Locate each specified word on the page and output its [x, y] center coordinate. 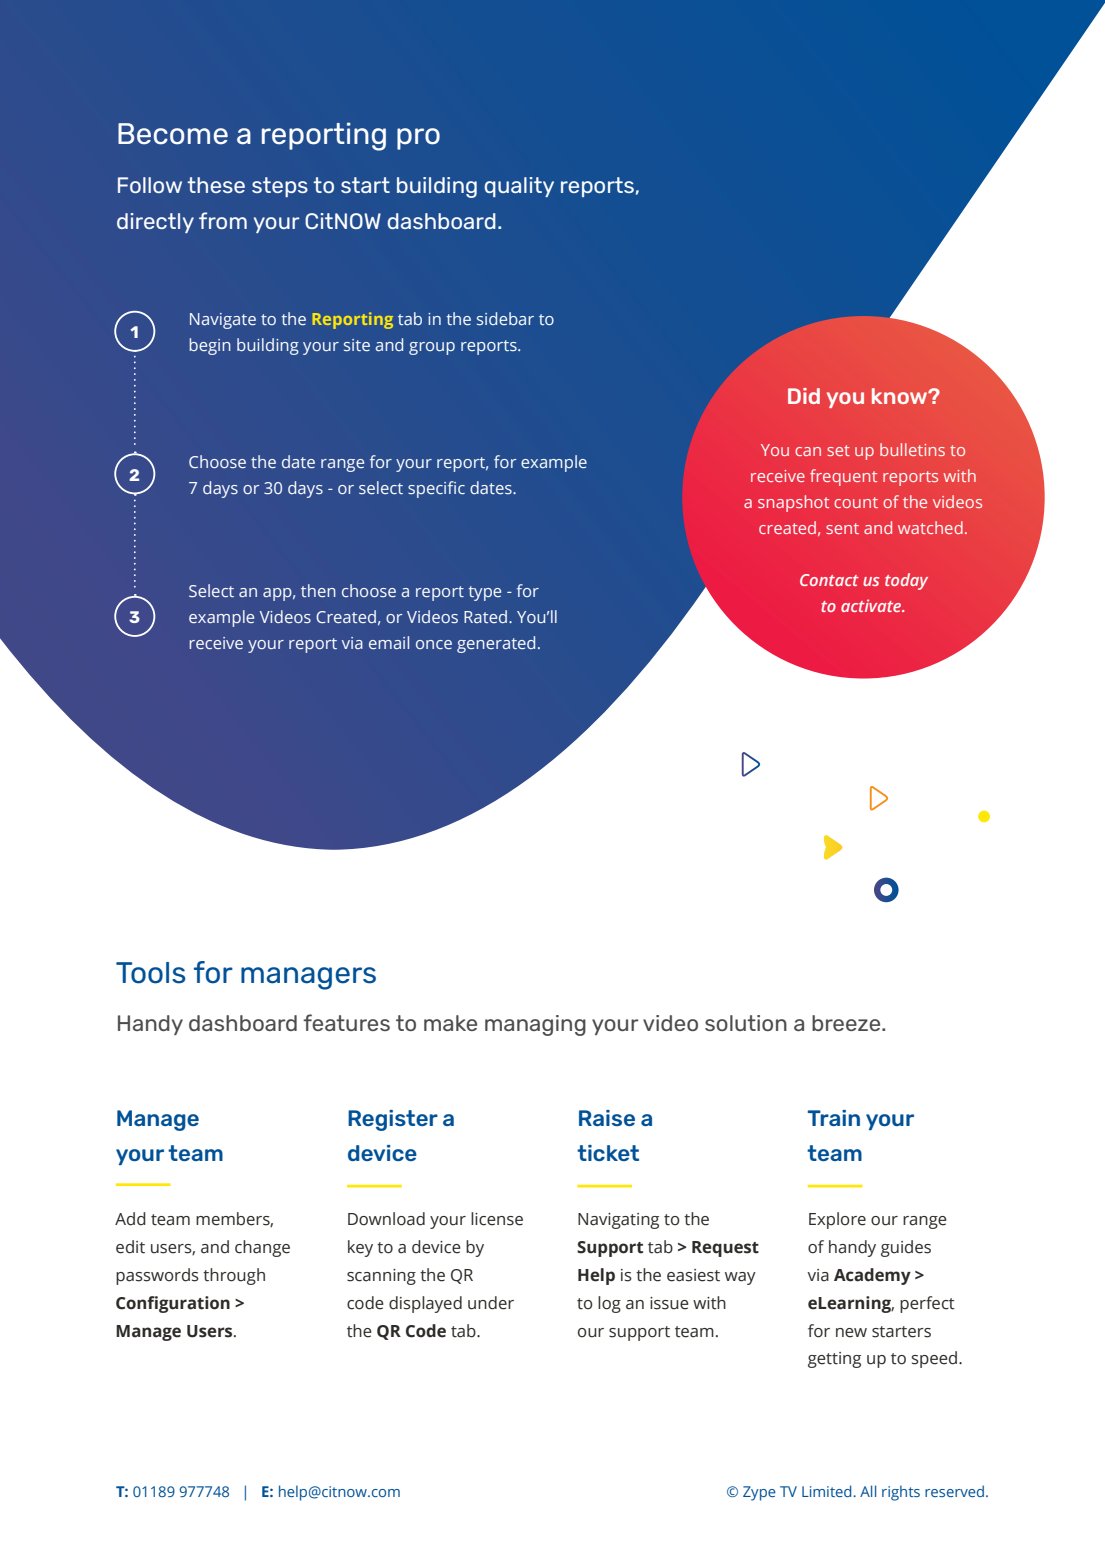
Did [804, 396]
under [491, 1303]
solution [746, 1023]
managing [535, 1025]
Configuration [173, 1304]
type [484, 593]
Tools [151, 973]
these [216, 185]
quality [519, 187]
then [318, 590]
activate [872, 605]
